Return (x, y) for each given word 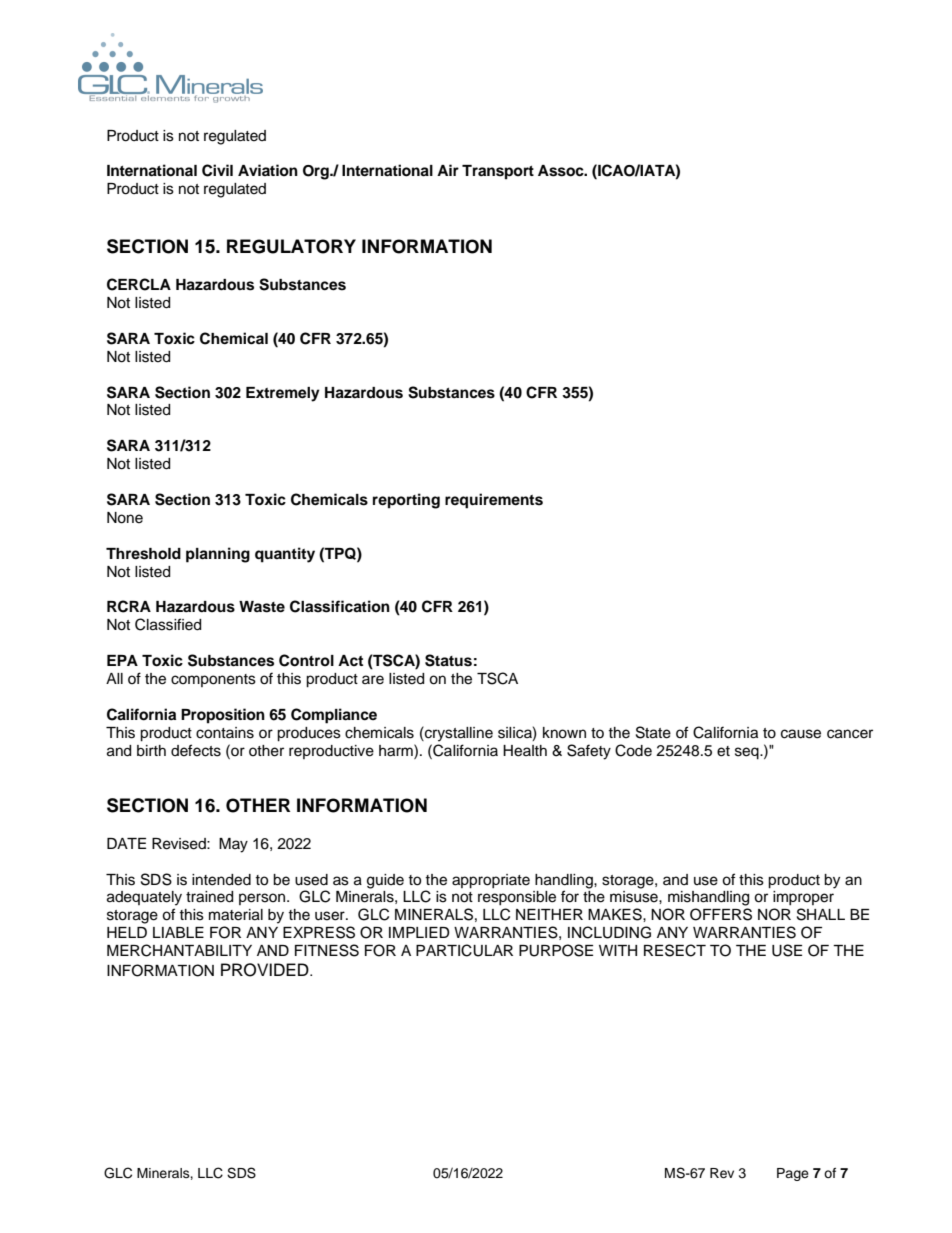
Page (793, 1174)
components (213, 680)
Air (448, 170)
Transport (498, 172)
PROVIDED (266, 970)
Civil (217, 170)
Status (448, 660)
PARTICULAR (464, 950)
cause (801, 734)
